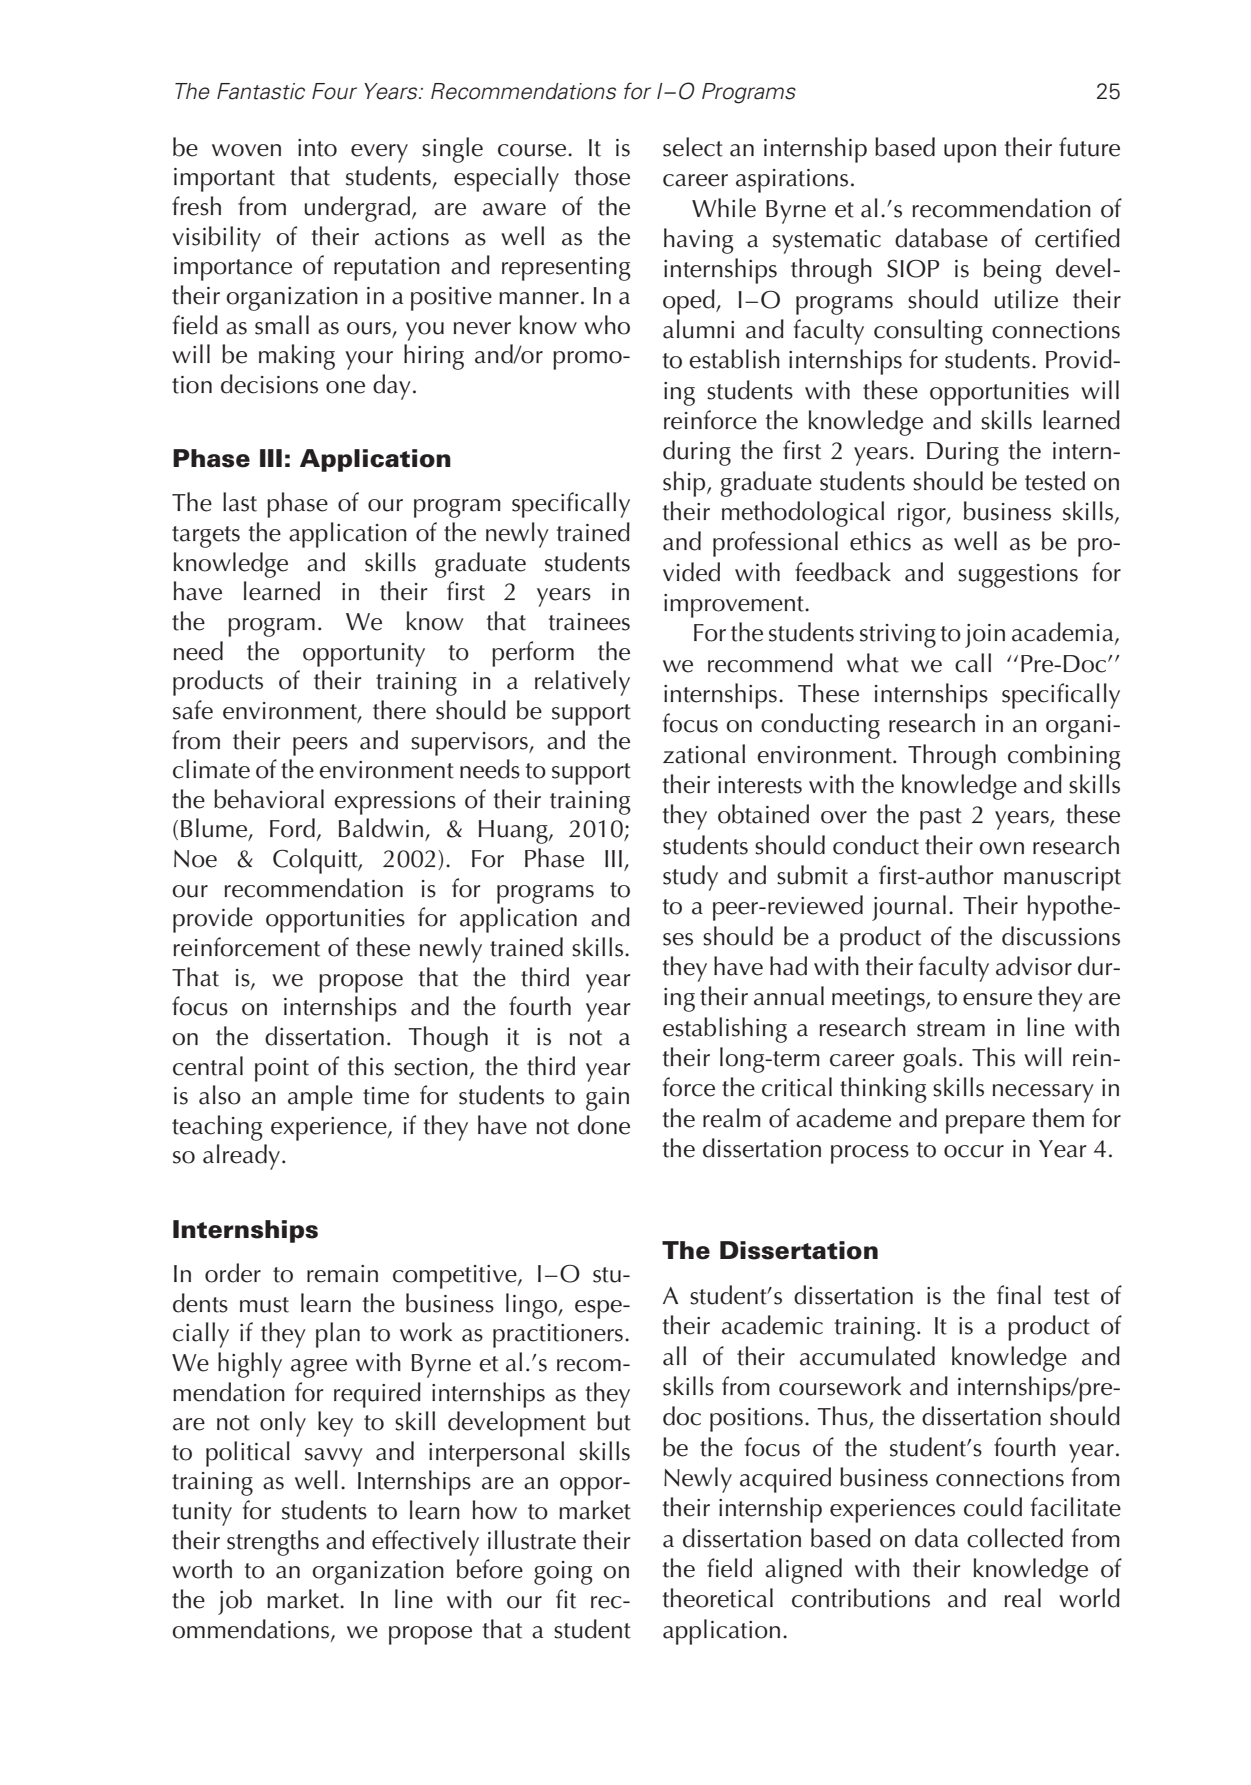  What do you see at coordinates (602, 176) in the image?
I see `those` at bounding box center [602, 176].
